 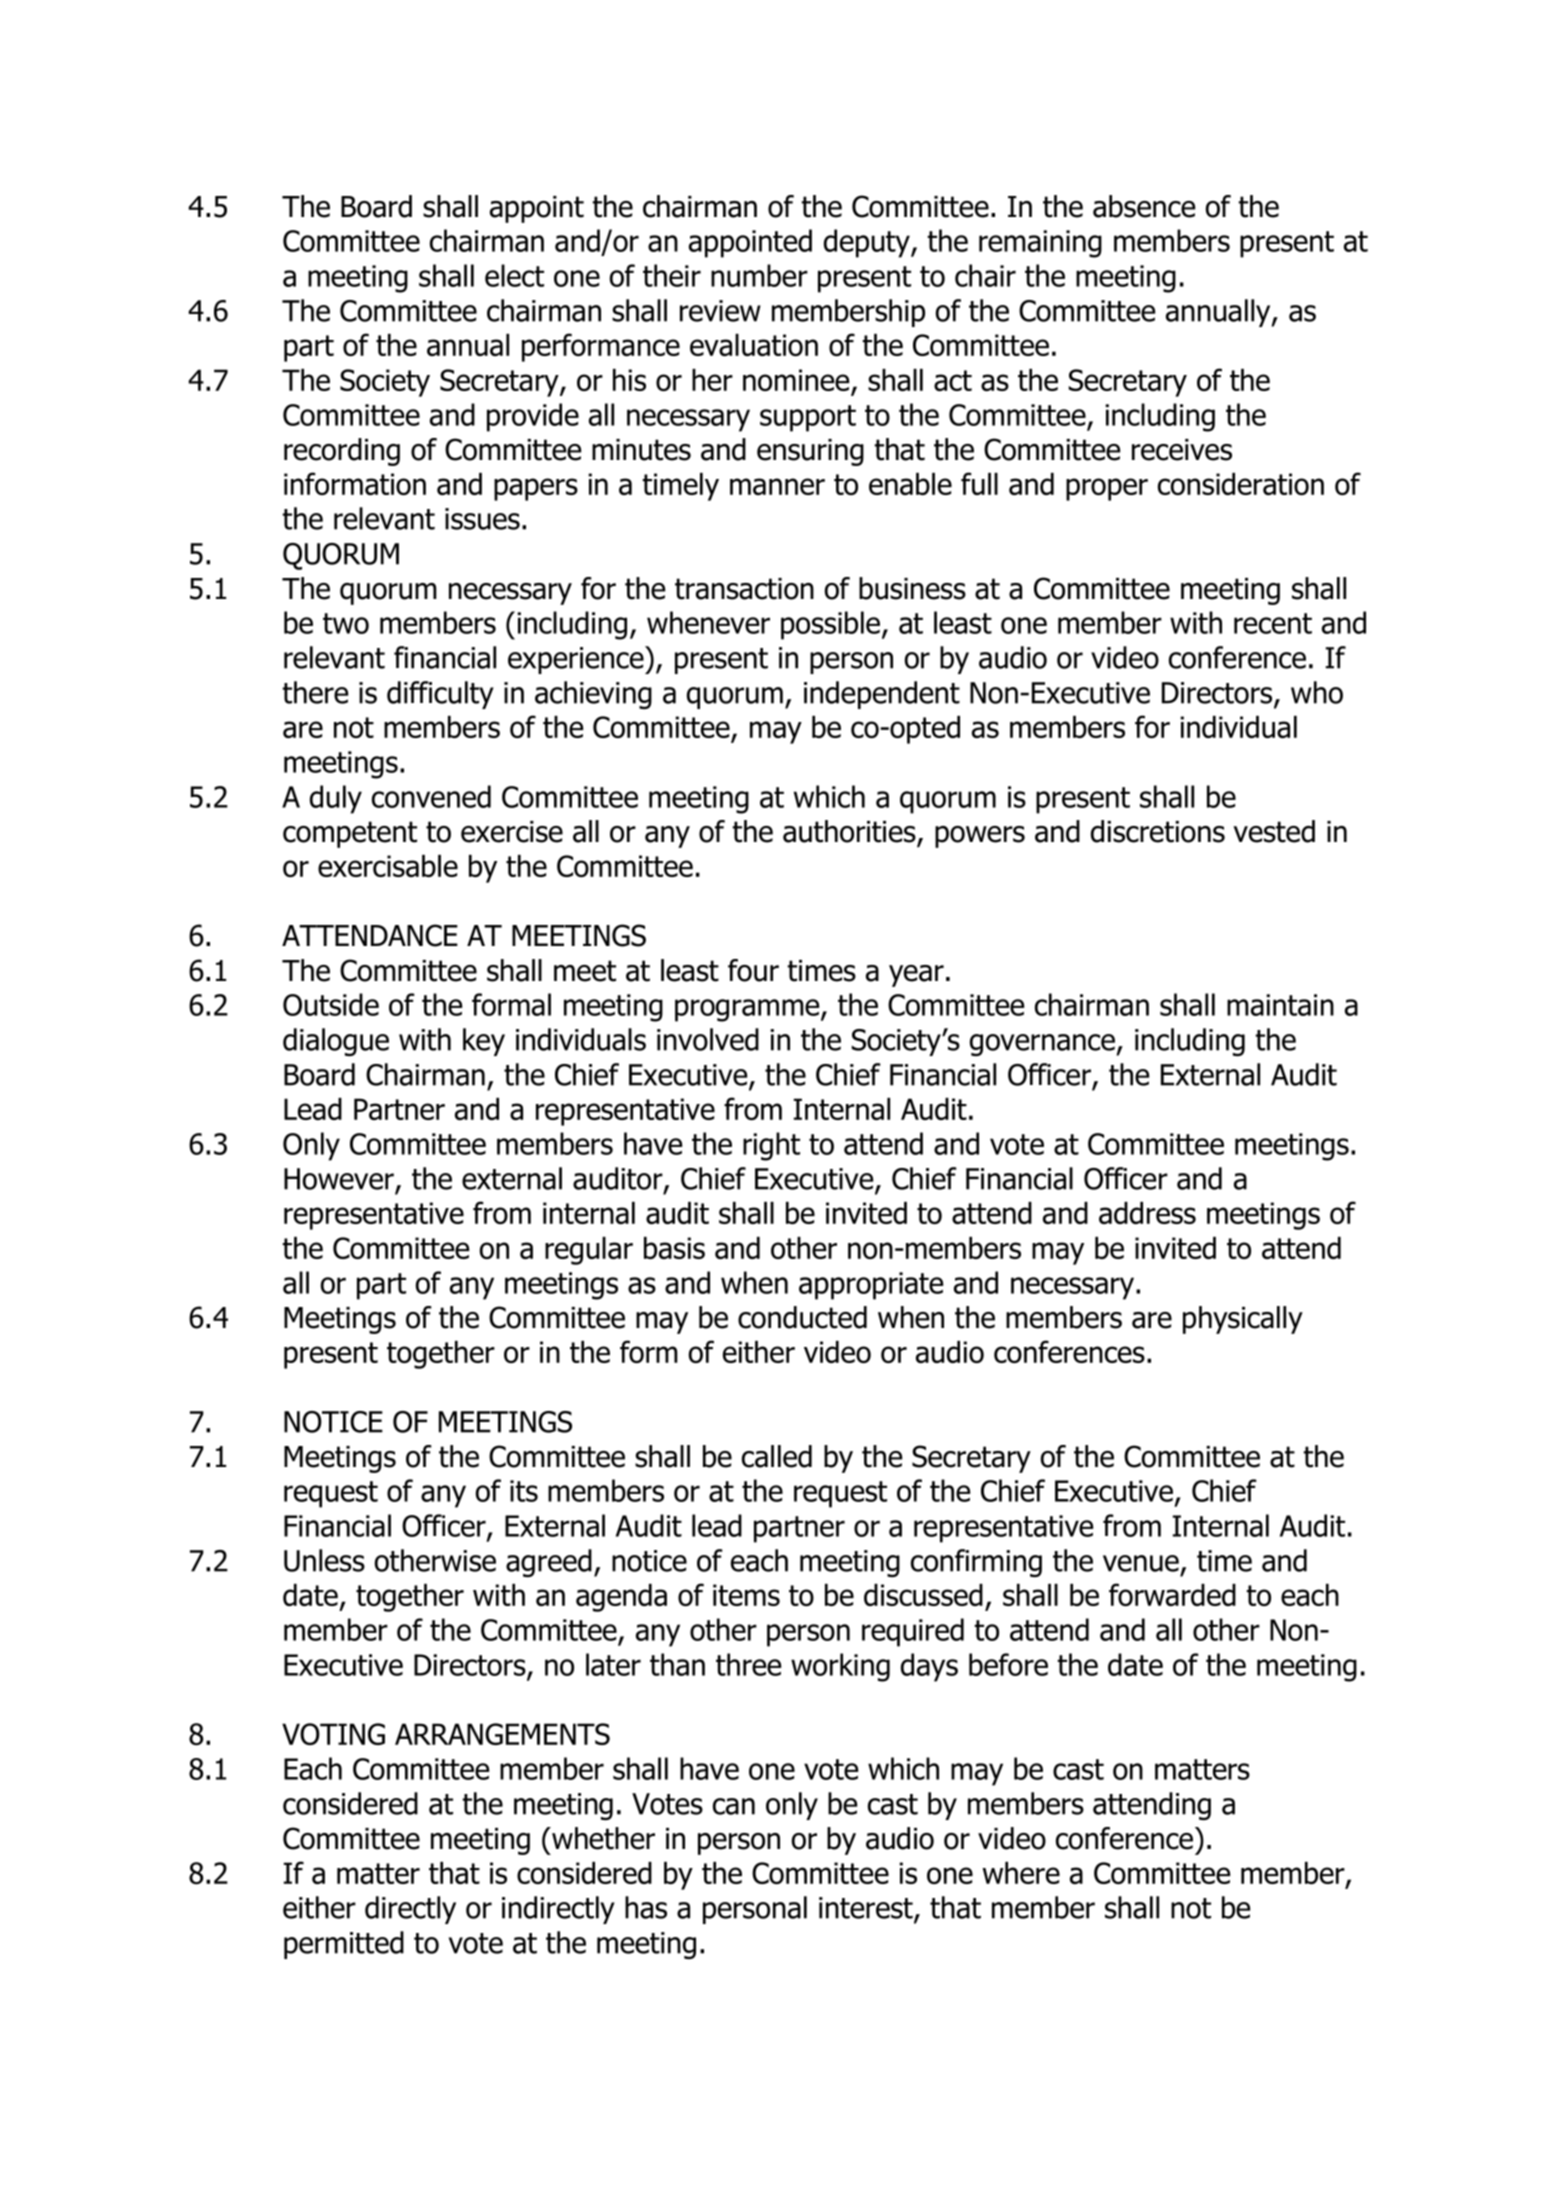 I want to click on right, so click(x=771, y=1146).
